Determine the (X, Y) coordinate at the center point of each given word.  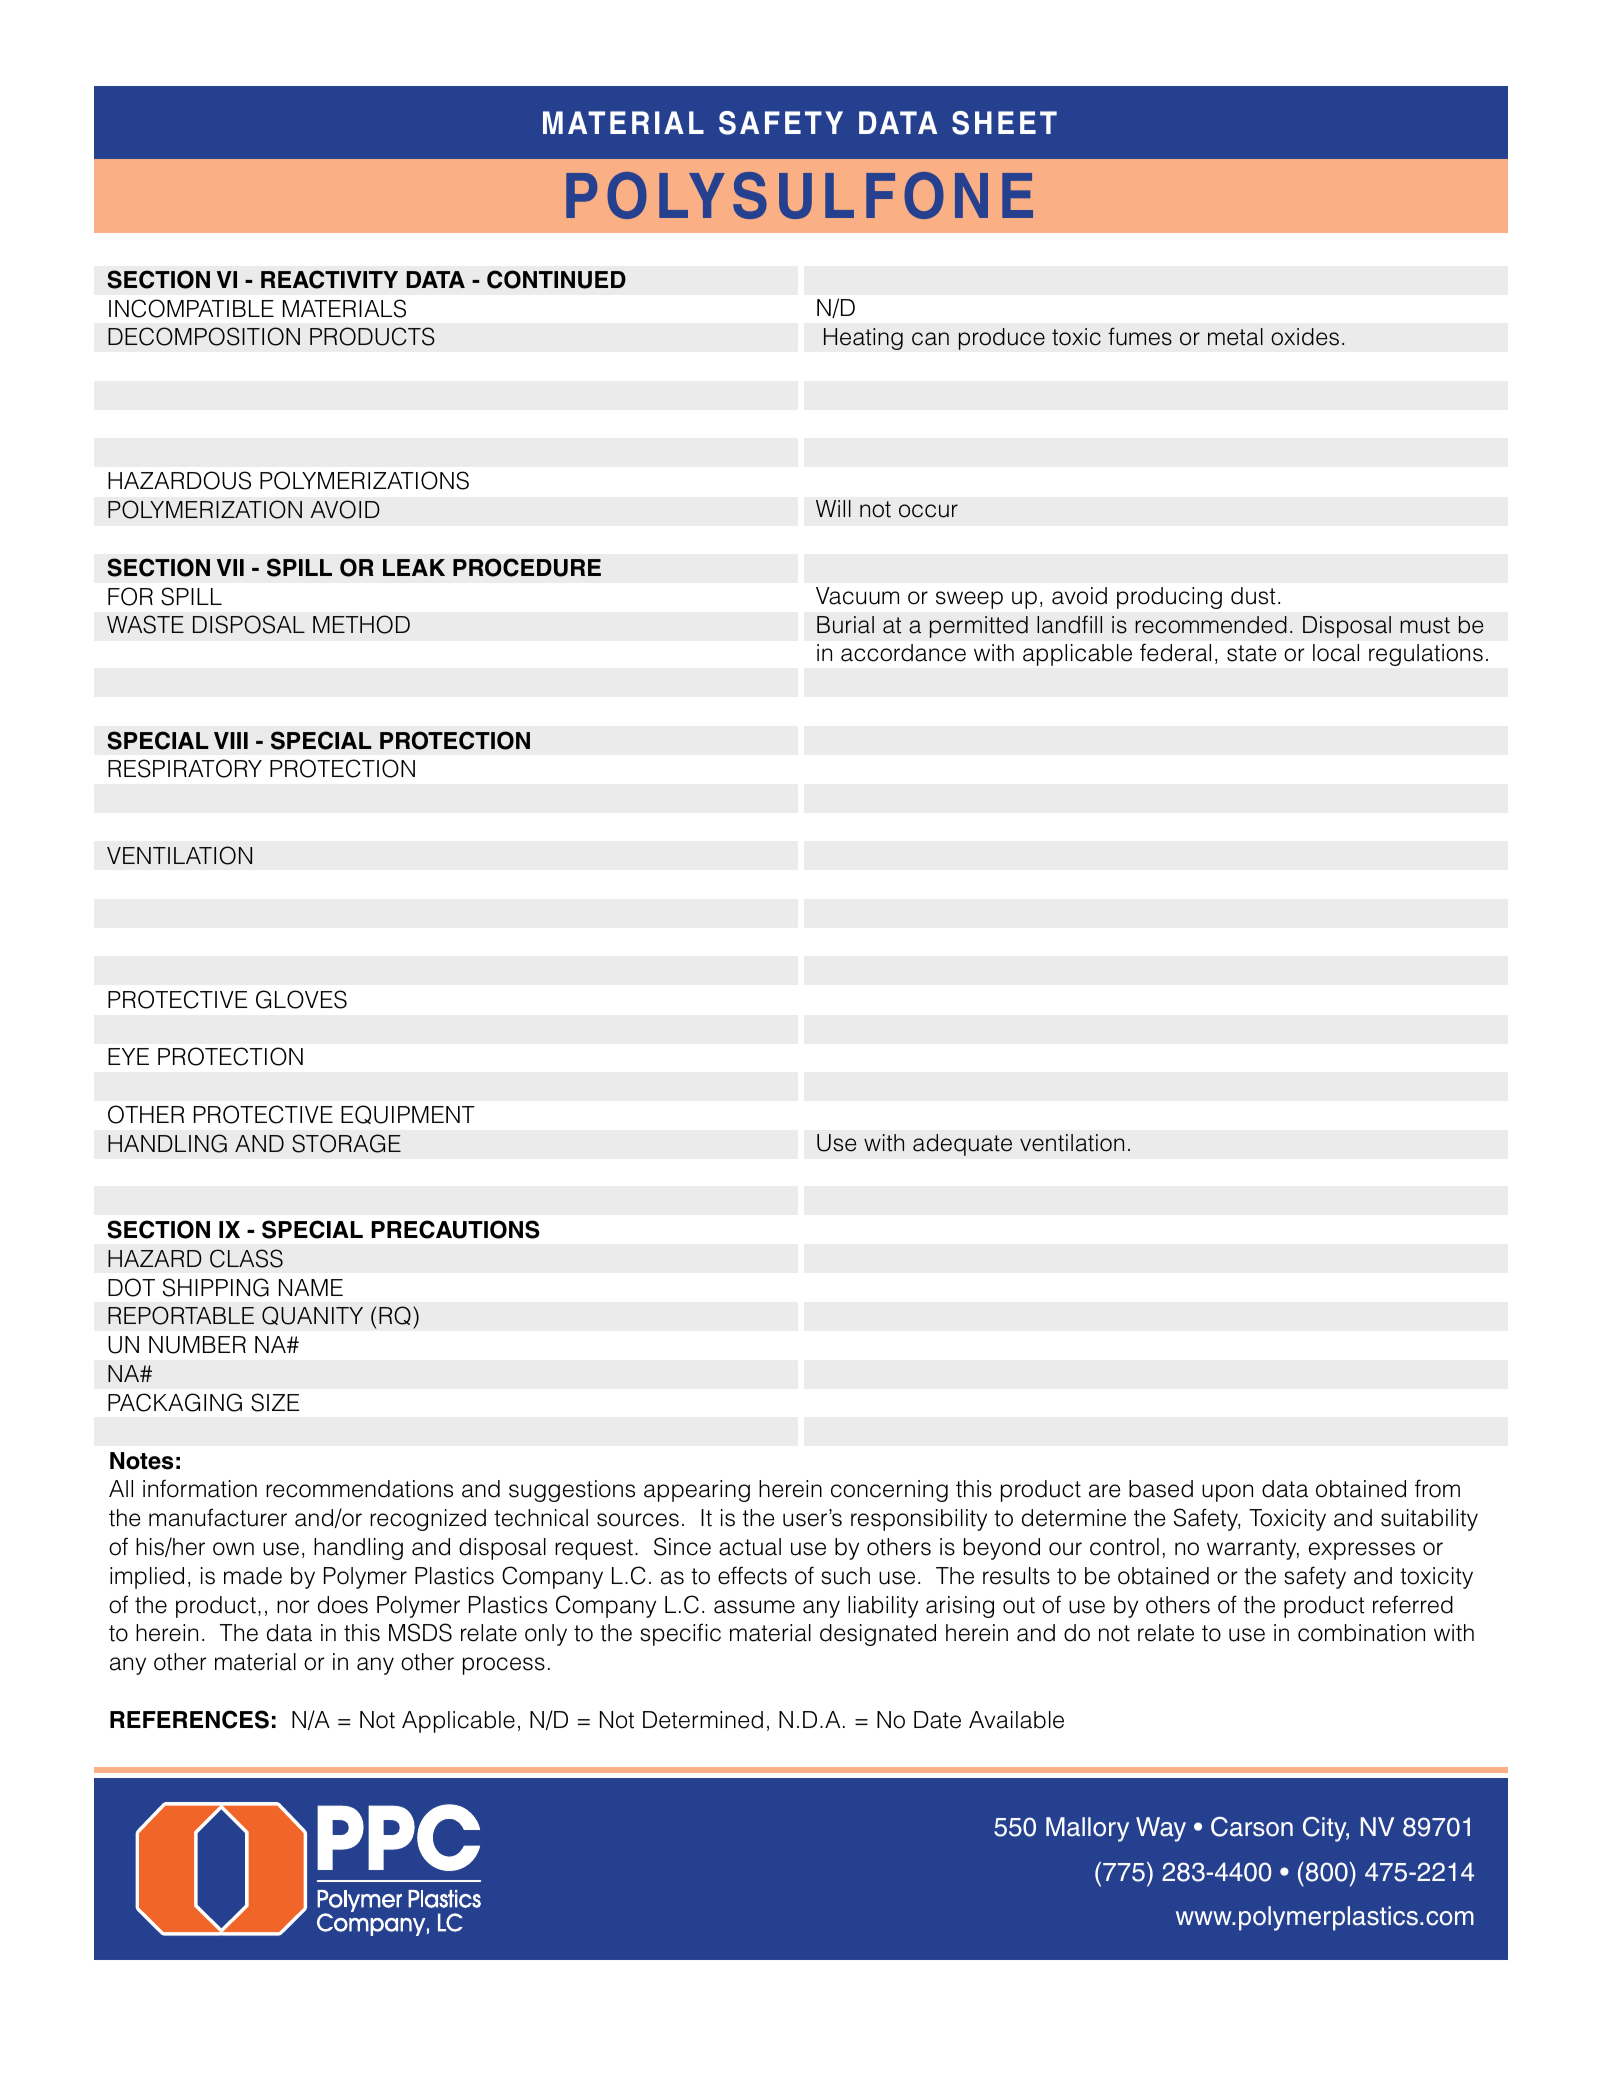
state (1252, 653)
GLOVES (301, 999)
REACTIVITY (329, 279)
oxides (1305, 337)
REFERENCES (189, 1719)
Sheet (1004, 123)
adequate (962, 1145)
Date (937, 1720)
